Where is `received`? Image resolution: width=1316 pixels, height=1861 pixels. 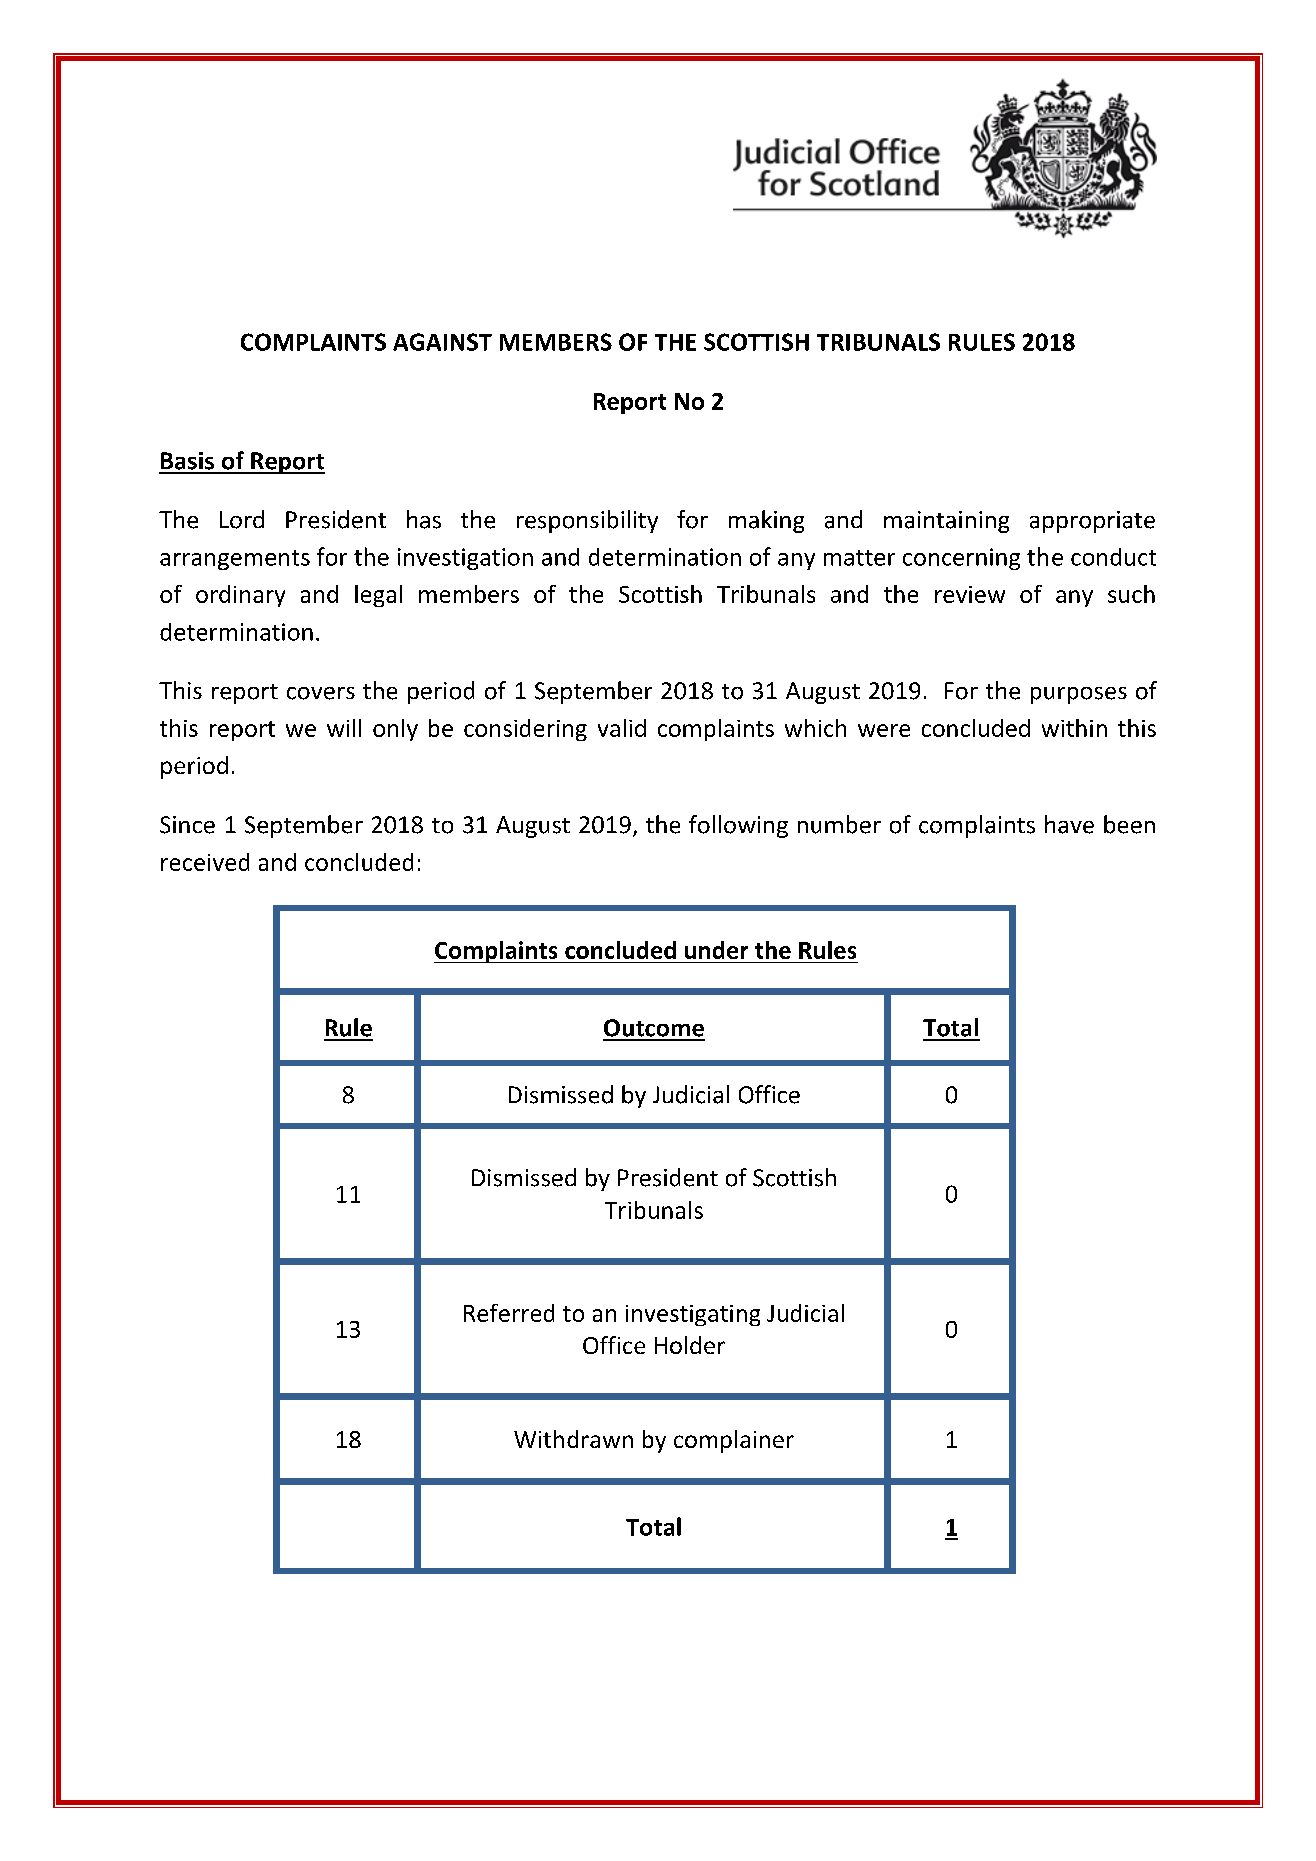
received is located at coordinates (205, 862).
